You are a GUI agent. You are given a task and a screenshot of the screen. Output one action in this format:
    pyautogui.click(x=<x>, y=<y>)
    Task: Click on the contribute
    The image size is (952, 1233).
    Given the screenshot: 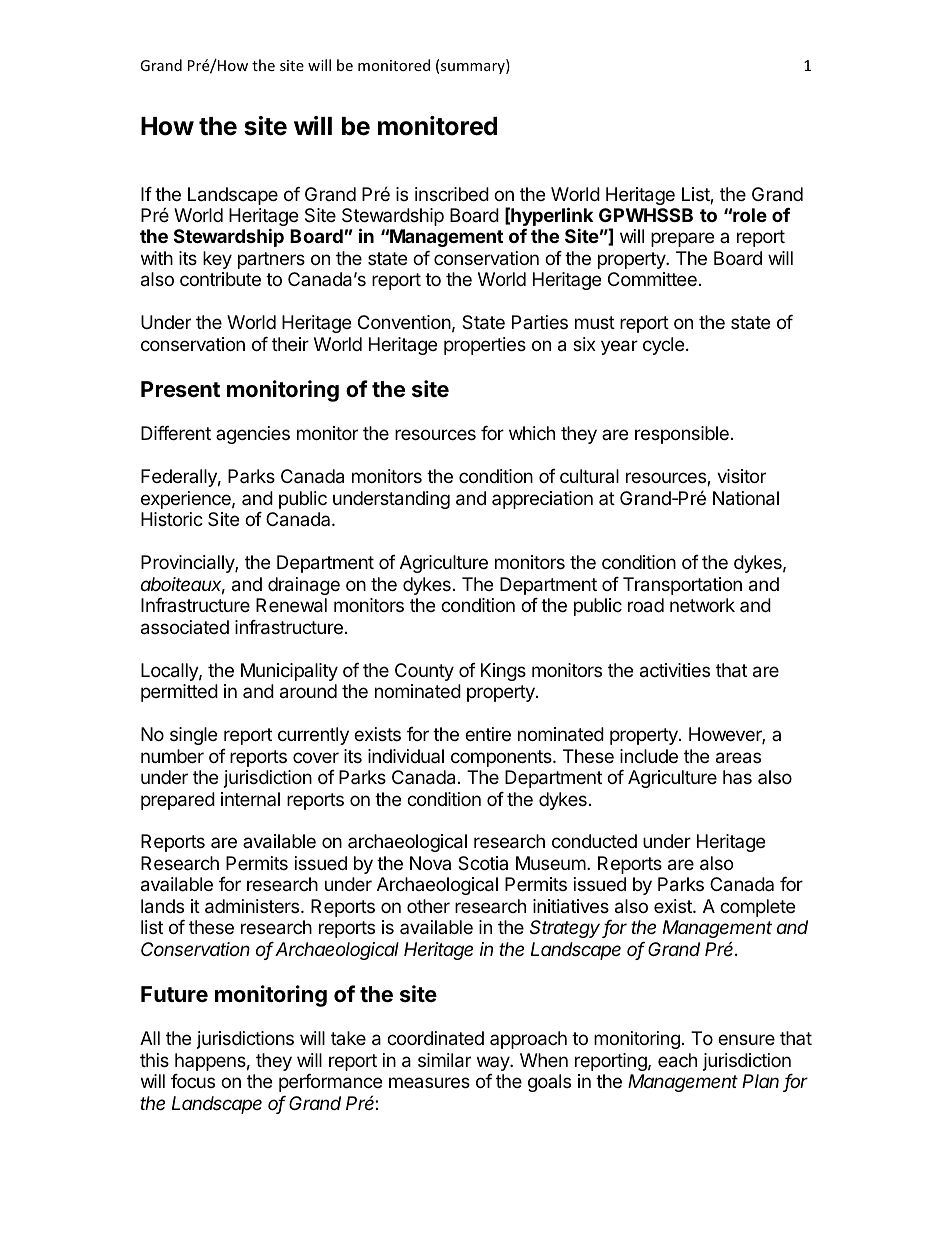 What is the action you would take?
    pyautogui.click(x=220, y=279)
